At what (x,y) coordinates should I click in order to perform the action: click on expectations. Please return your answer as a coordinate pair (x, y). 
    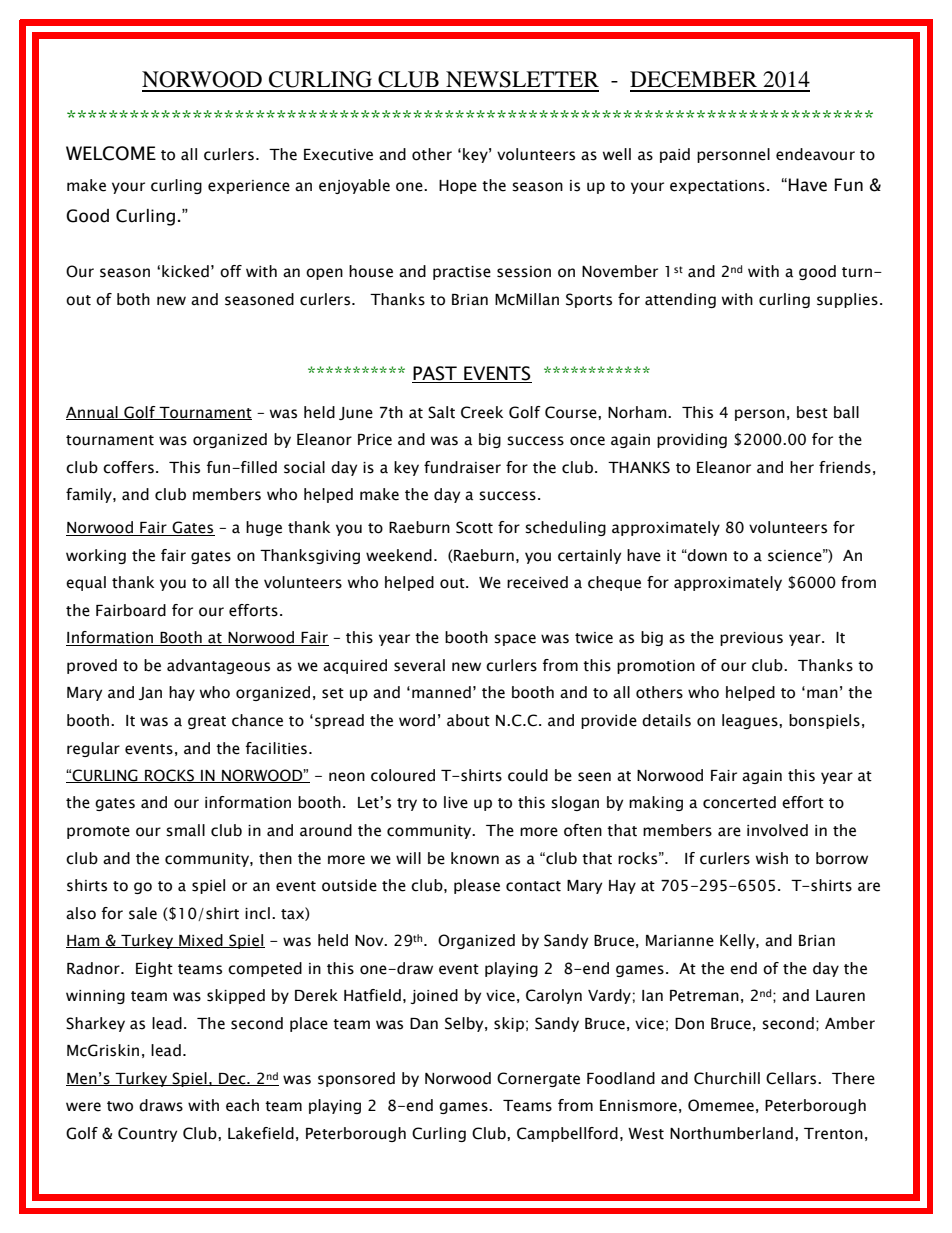
    Looking at the image, I should click on (717, 187).
